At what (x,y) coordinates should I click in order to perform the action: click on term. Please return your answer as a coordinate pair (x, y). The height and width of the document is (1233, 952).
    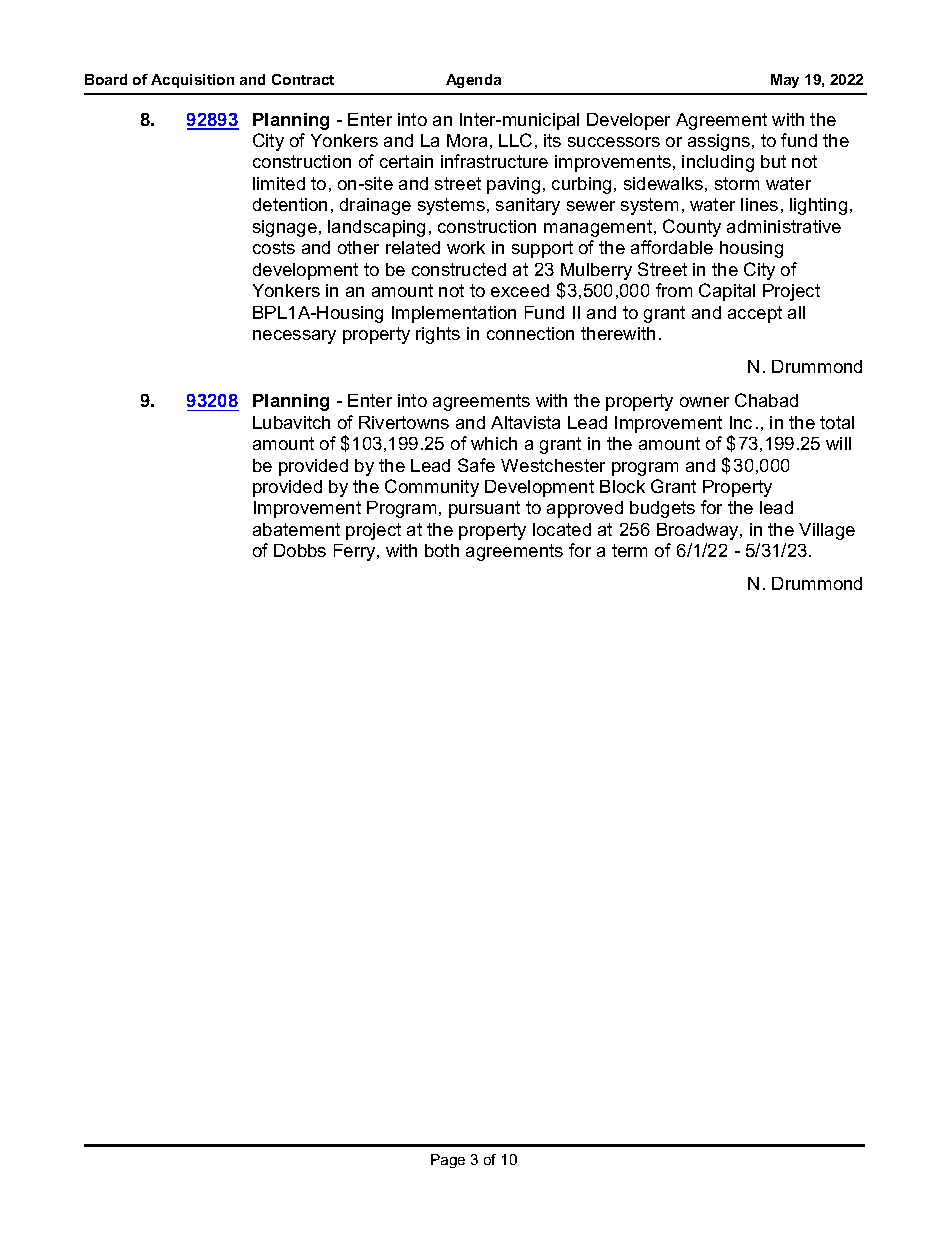
    Looking at the image, I should click on (629, 550).
